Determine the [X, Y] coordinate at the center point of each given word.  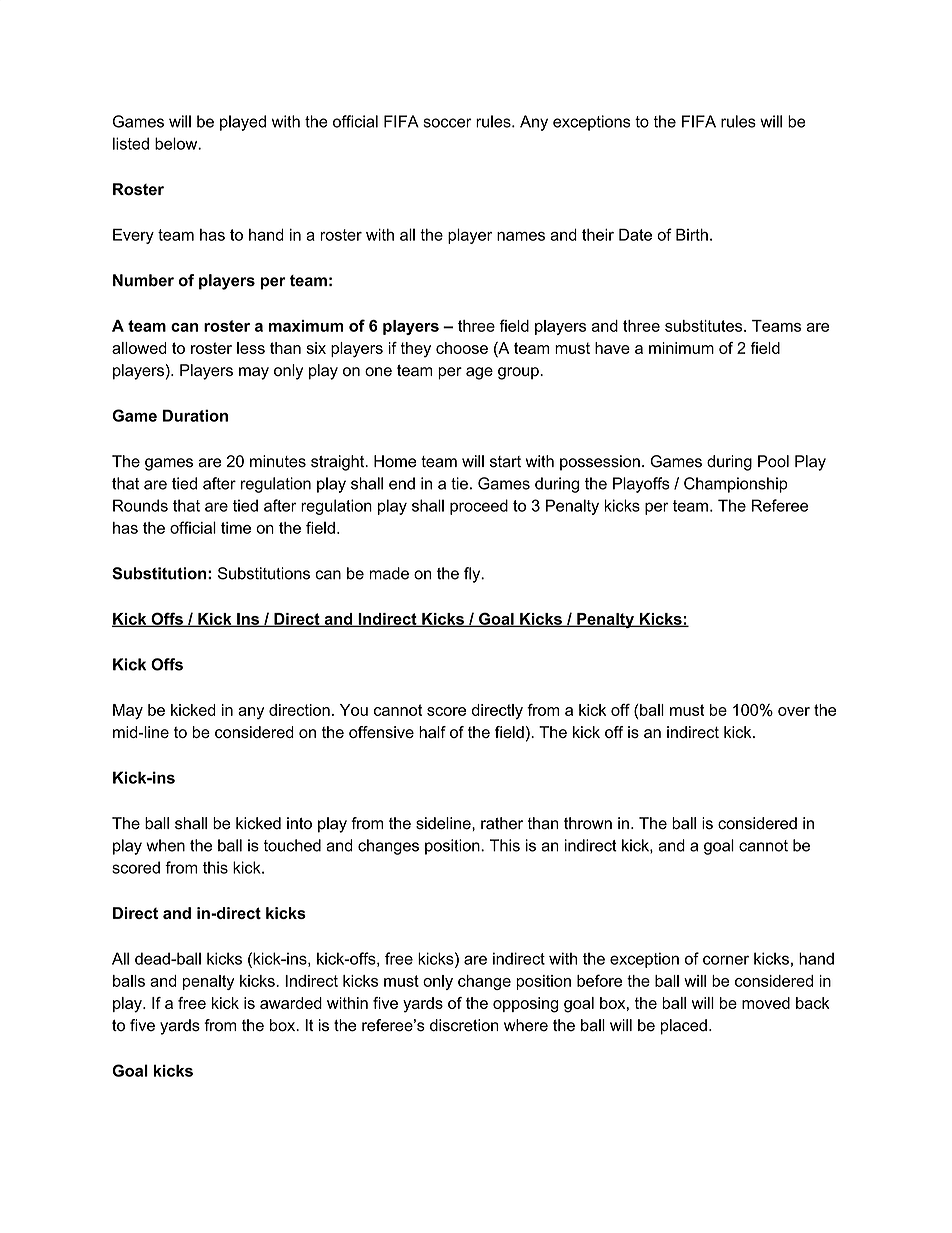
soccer [447, 123]
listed [131, 143]
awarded [291, 1003]
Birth [692, 234]
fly [473, 575]
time [236, 528]
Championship [736, 485]
